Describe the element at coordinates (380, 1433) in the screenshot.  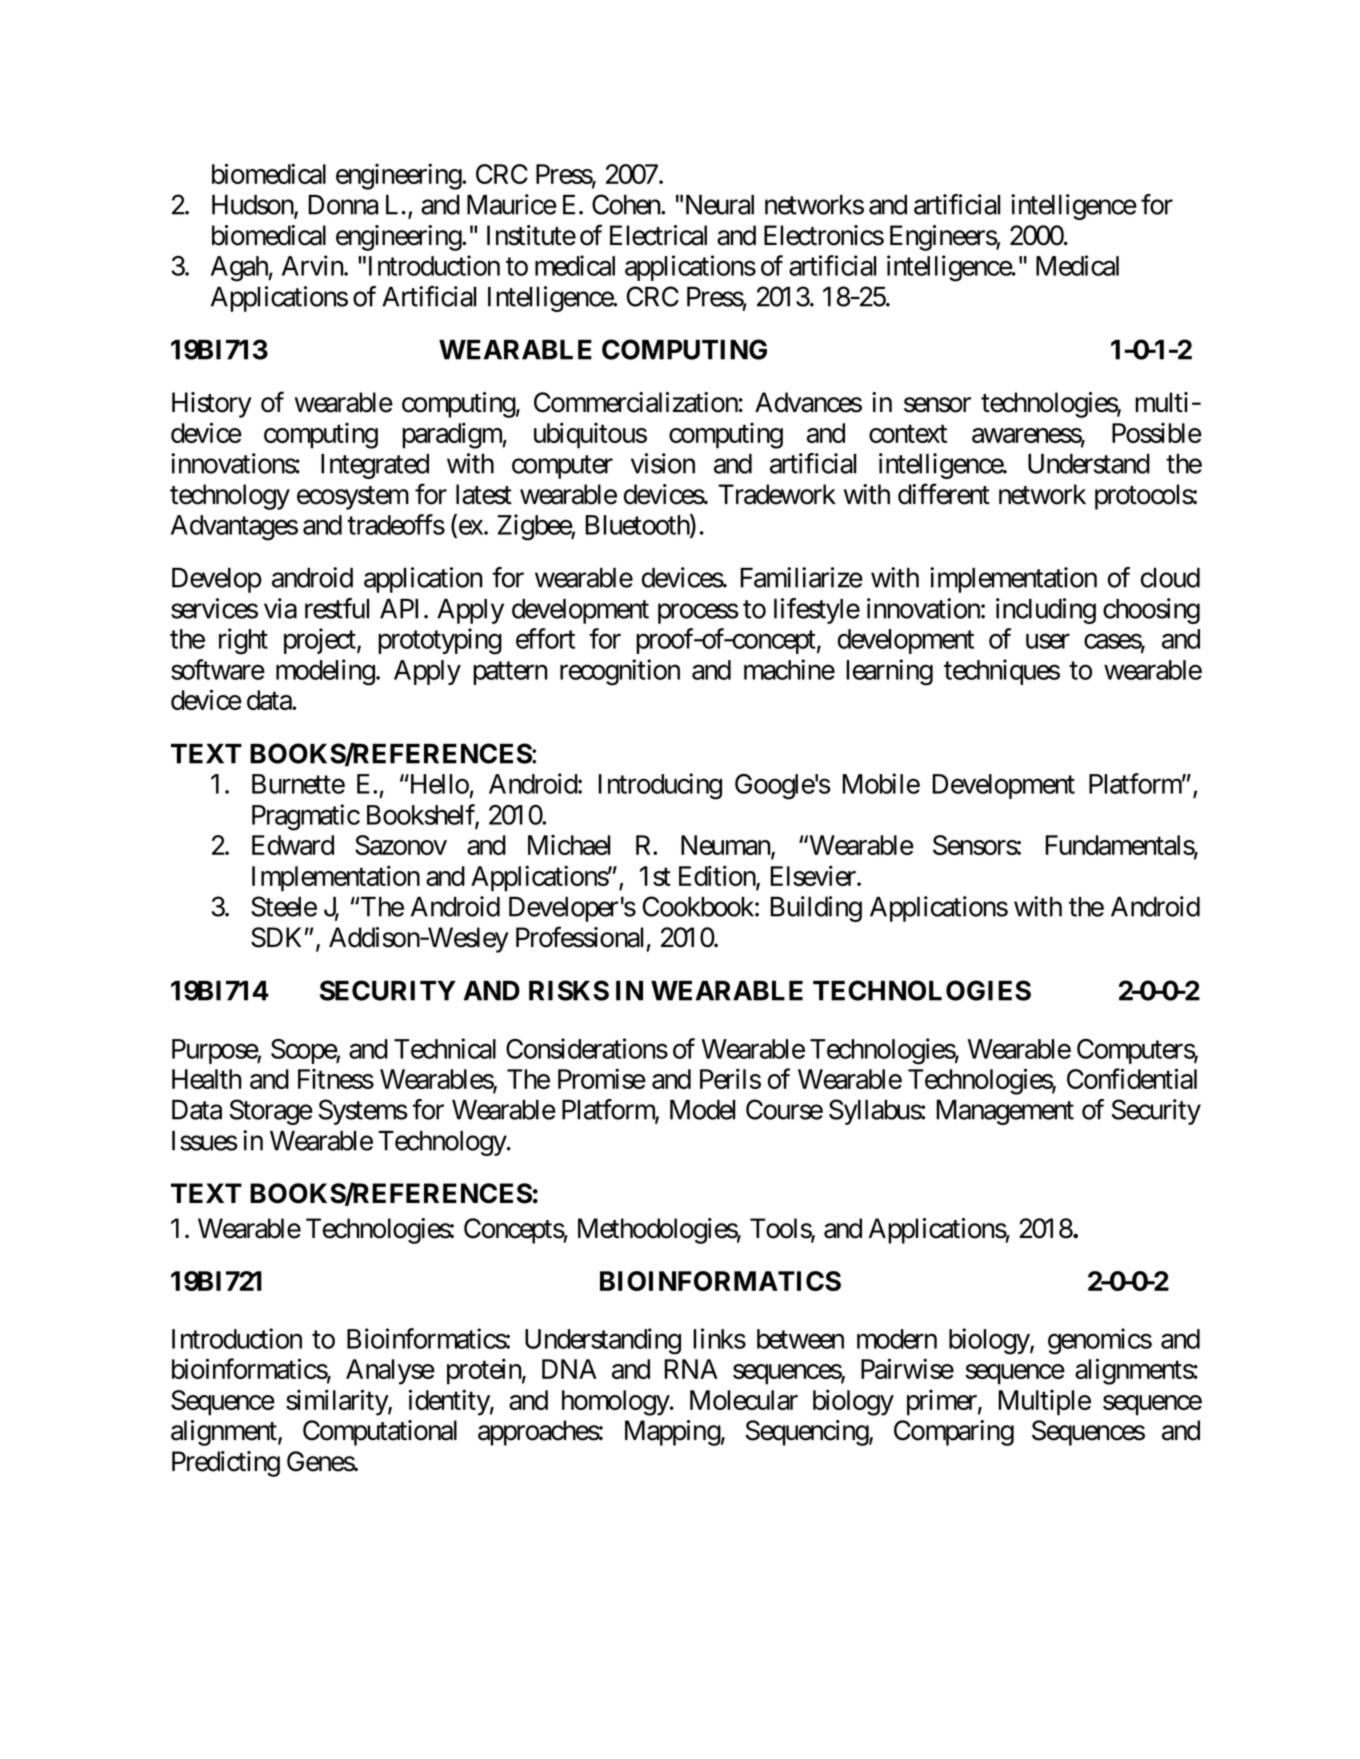
I see `Computational` at that location.
